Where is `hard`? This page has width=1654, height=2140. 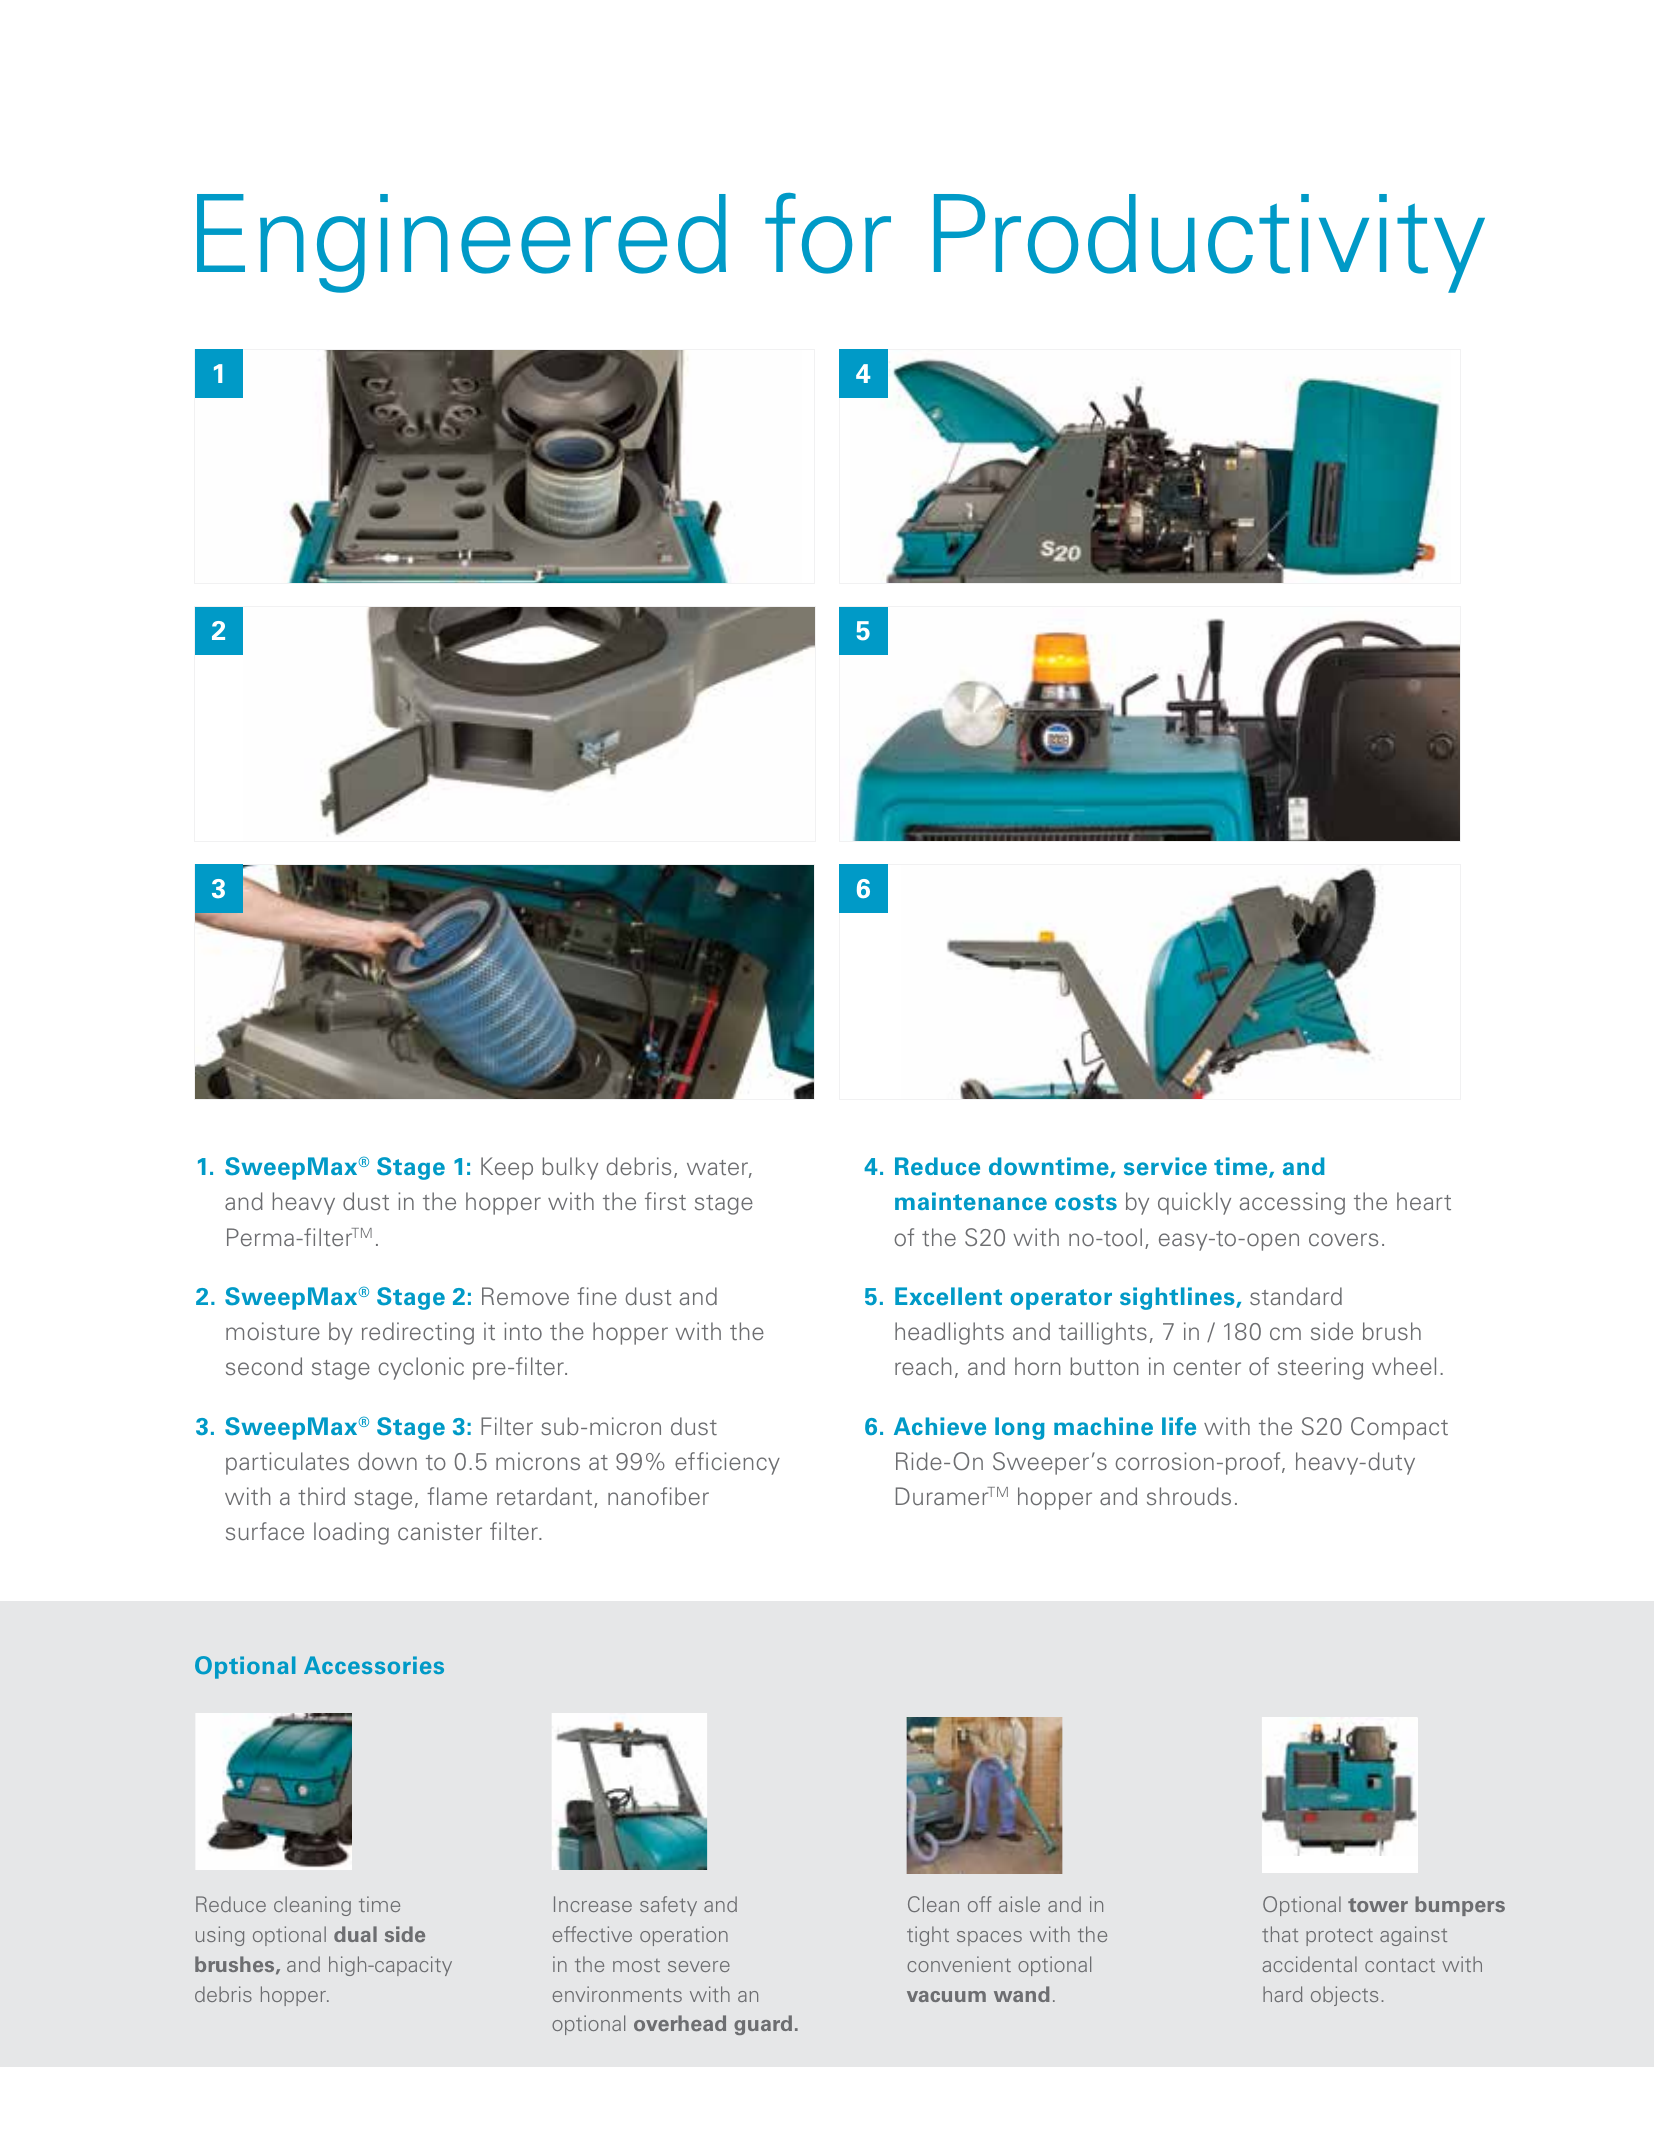
hard is located at coordinates (1282, 1994).
